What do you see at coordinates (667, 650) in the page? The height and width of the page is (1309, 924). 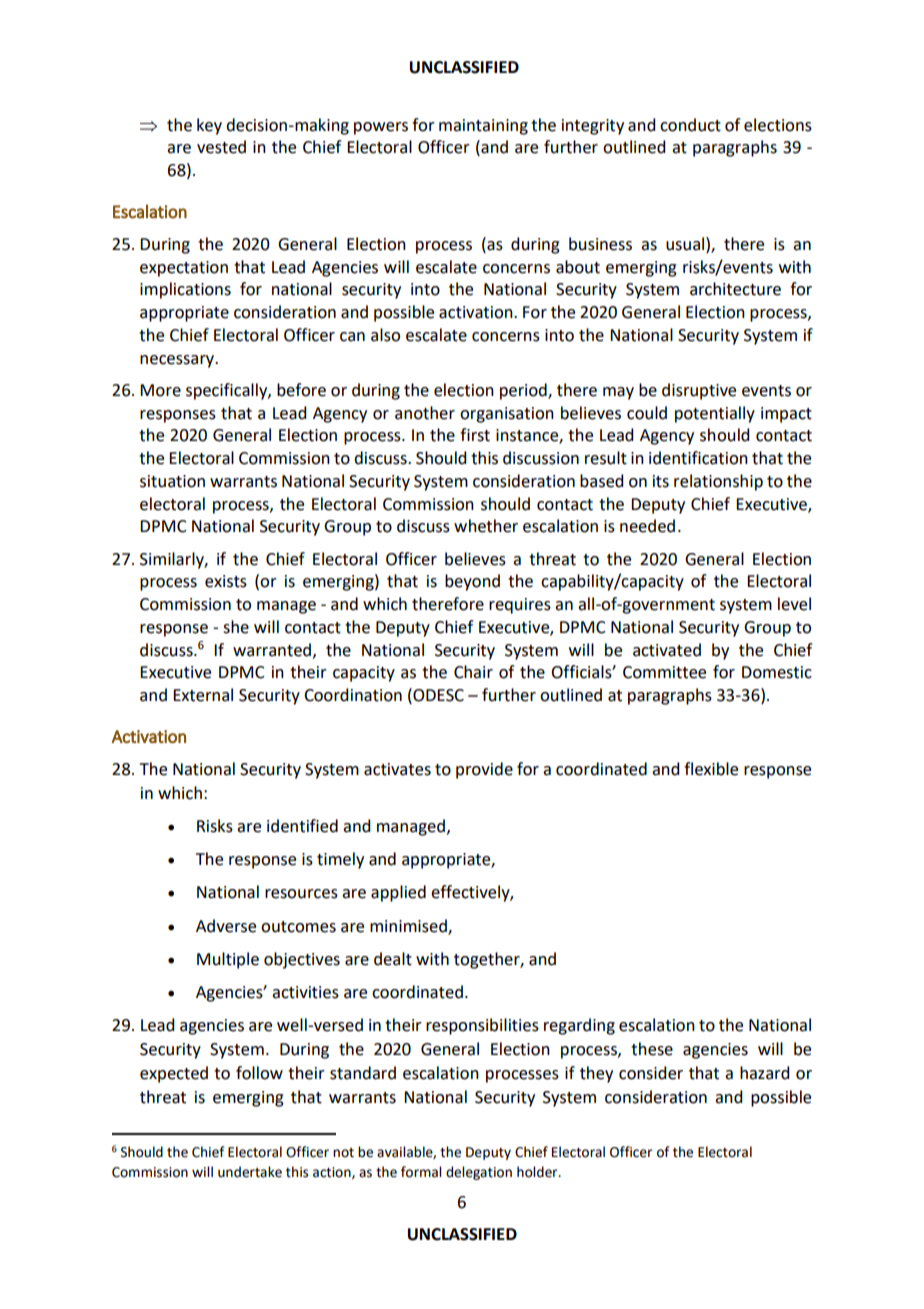 I see `activated` at bounding box center [667, 650].
